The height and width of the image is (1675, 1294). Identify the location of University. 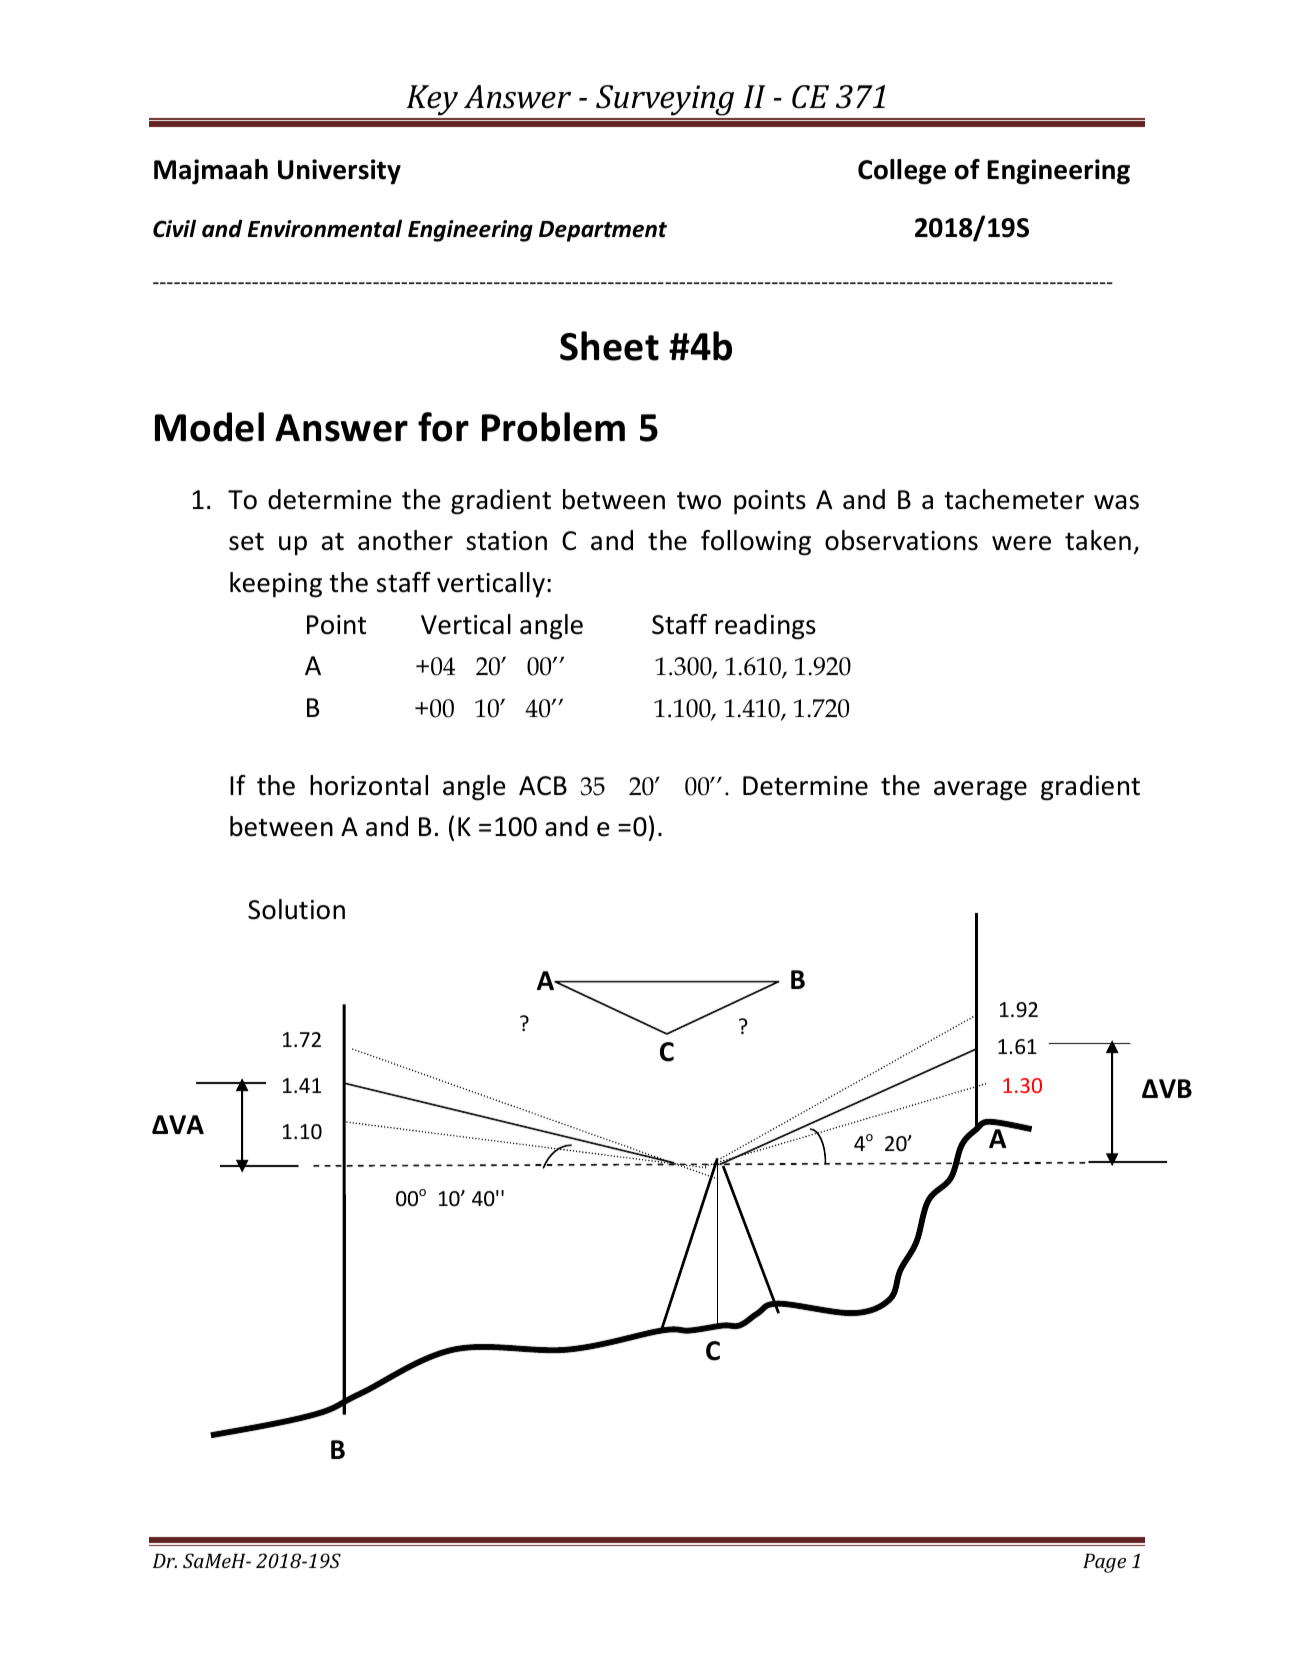
(339, 172).
